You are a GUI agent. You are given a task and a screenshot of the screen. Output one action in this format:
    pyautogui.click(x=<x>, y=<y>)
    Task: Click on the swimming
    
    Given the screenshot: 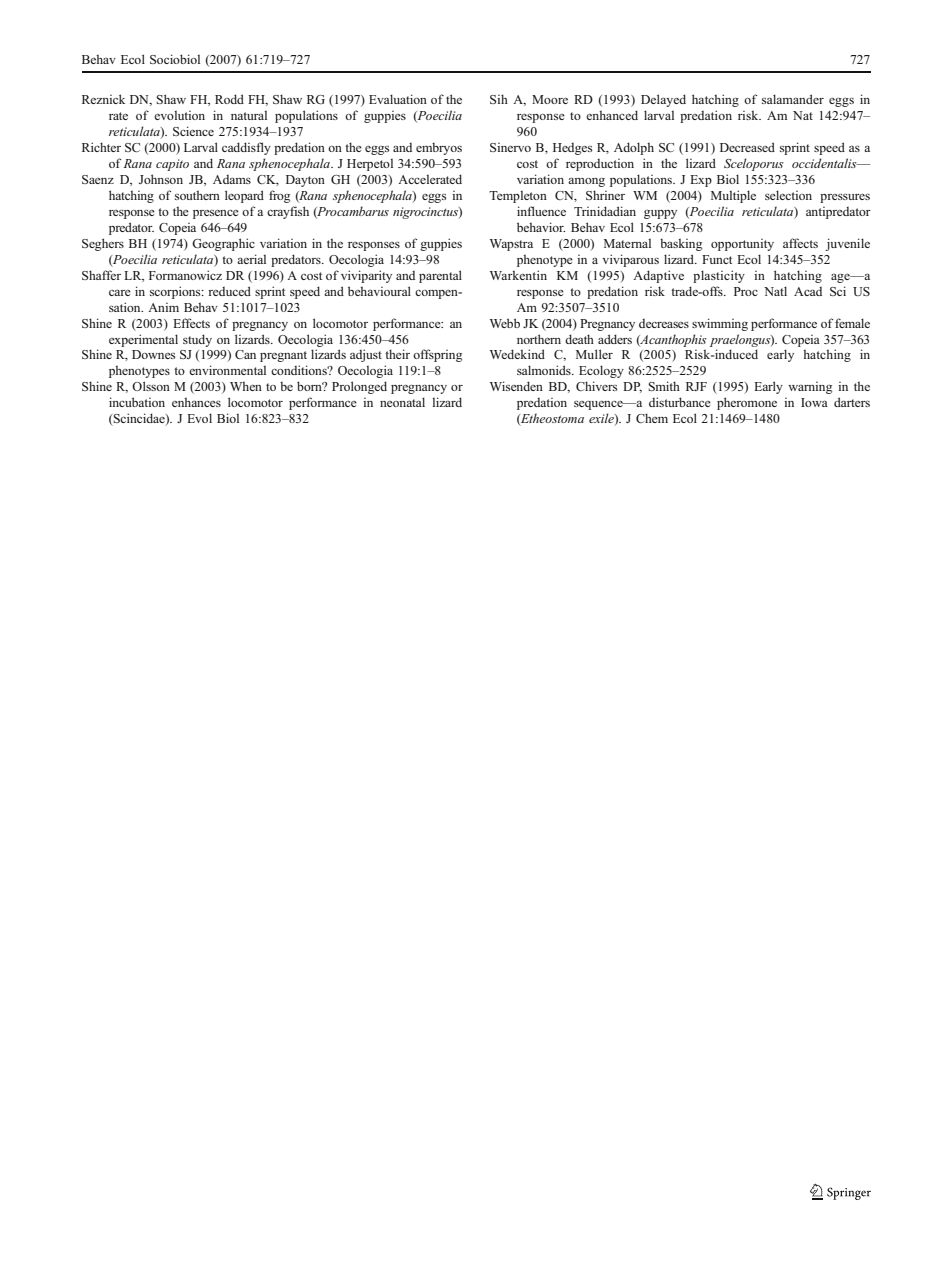 What is the action you would take?
    pyautogui.click(x=720, y=324)
